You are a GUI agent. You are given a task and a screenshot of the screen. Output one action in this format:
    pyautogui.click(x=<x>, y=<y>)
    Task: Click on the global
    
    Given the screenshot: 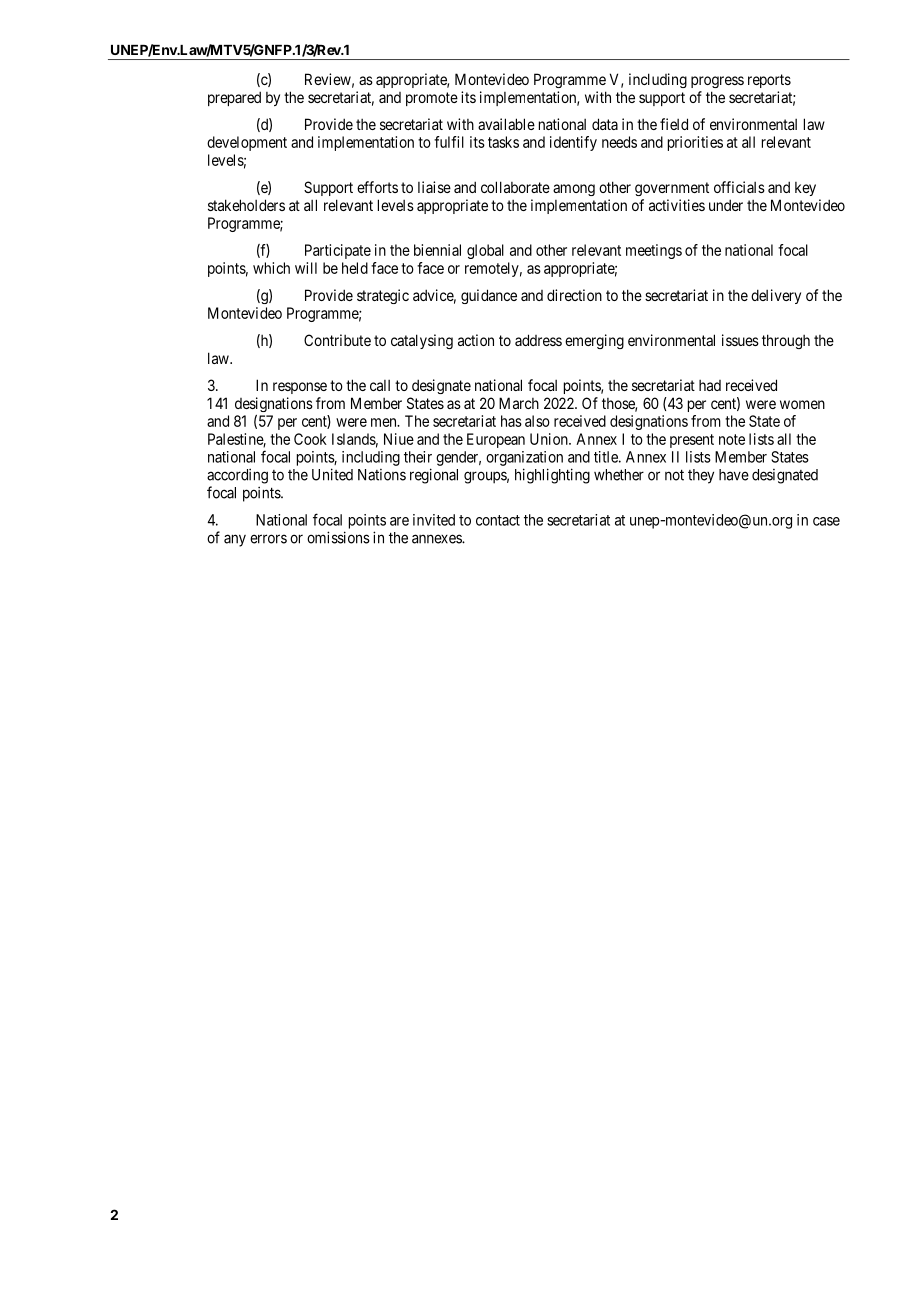 What is the action you would take?
    pyautogui.click(x=485, y=251)
